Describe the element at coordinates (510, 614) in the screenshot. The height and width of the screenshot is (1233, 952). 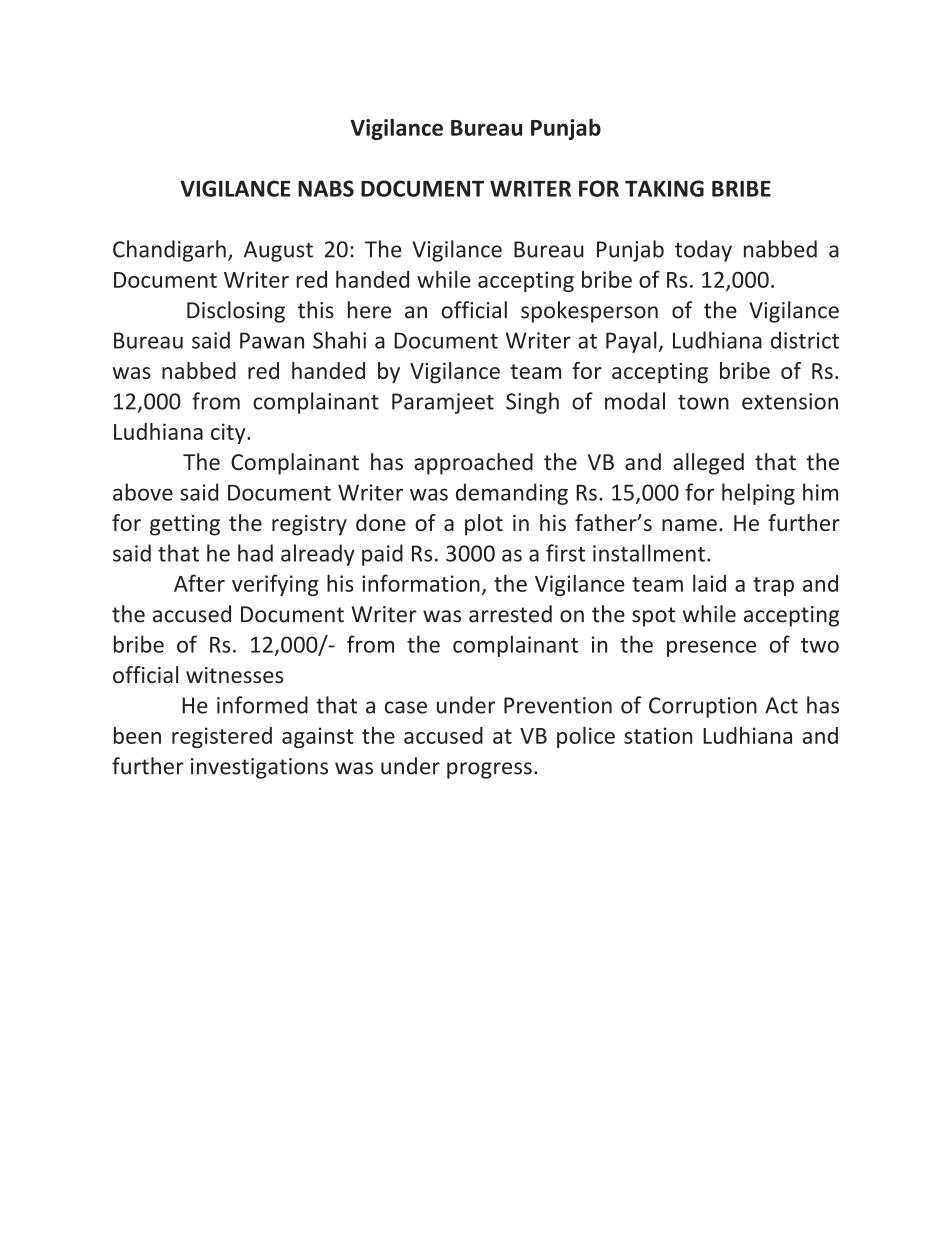
I see `arrested` at that location.
